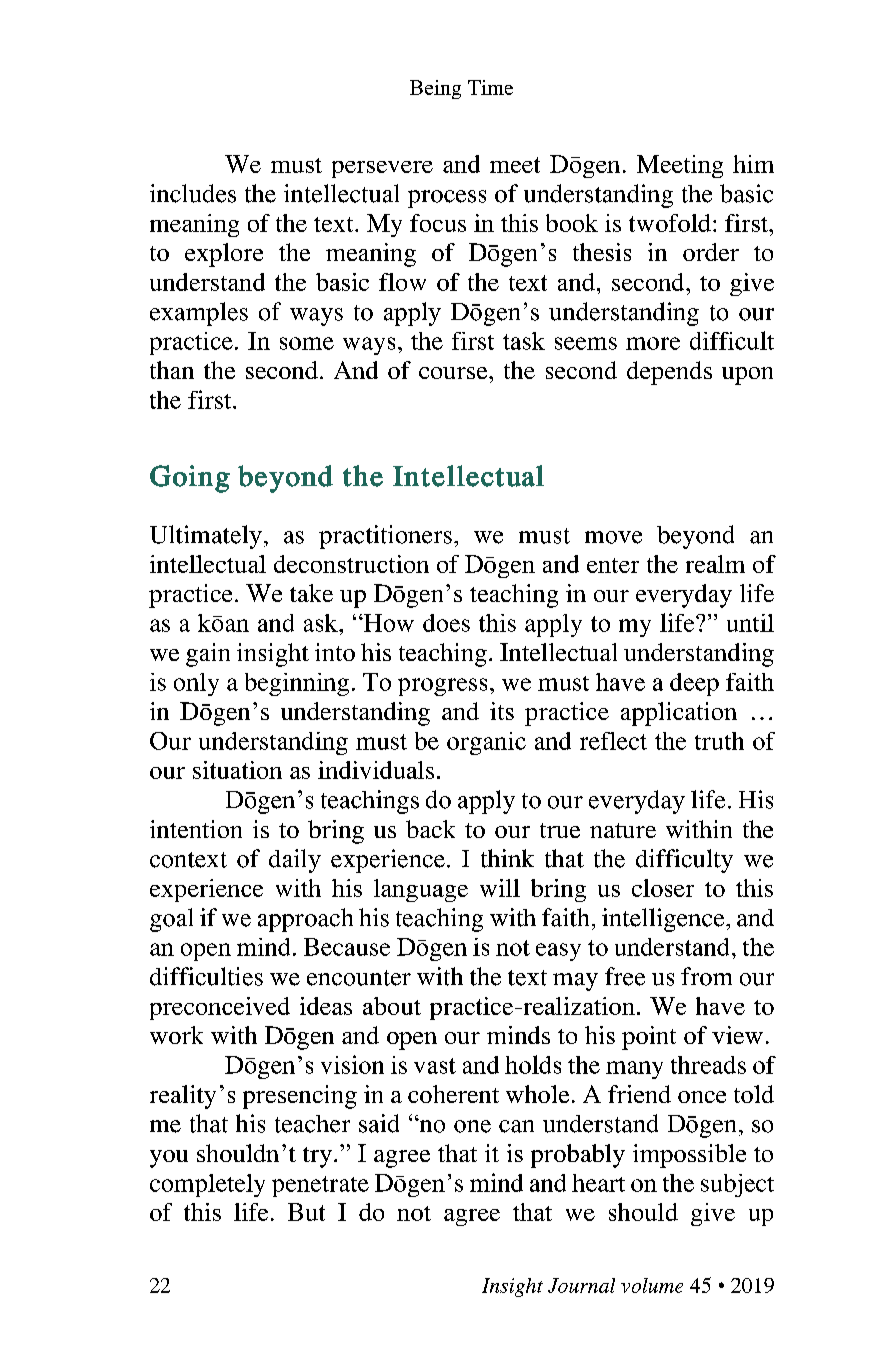  What do you see at coordinates (454, 373) in the screenshot?
I see `course` at bounding box center [454, 373].
